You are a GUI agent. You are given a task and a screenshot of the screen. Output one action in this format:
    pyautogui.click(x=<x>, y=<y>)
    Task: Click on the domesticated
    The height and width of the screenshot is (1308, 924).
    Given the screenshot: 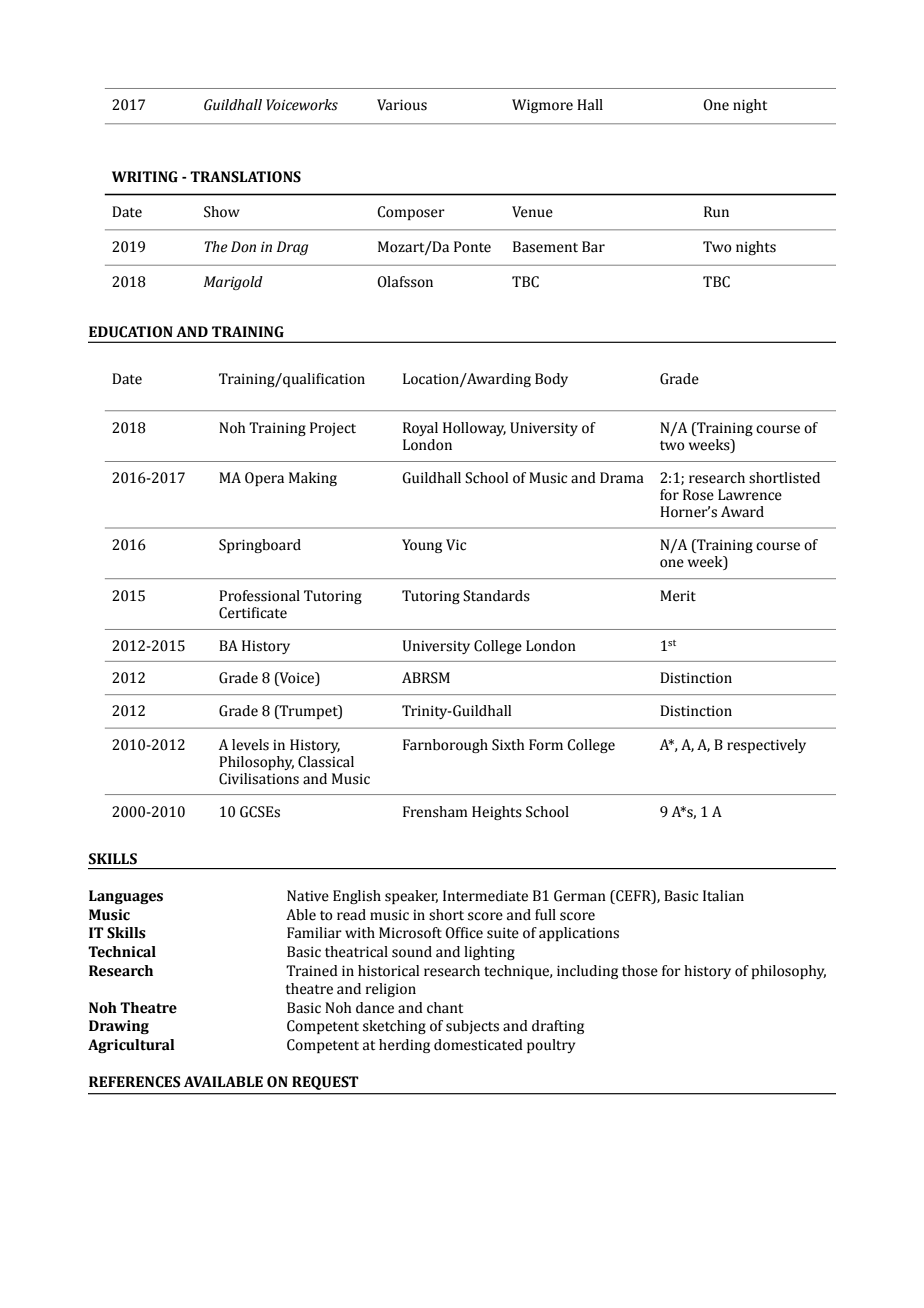 What is the action you would take?
    pyautogui.click(x=478, y=1045)
